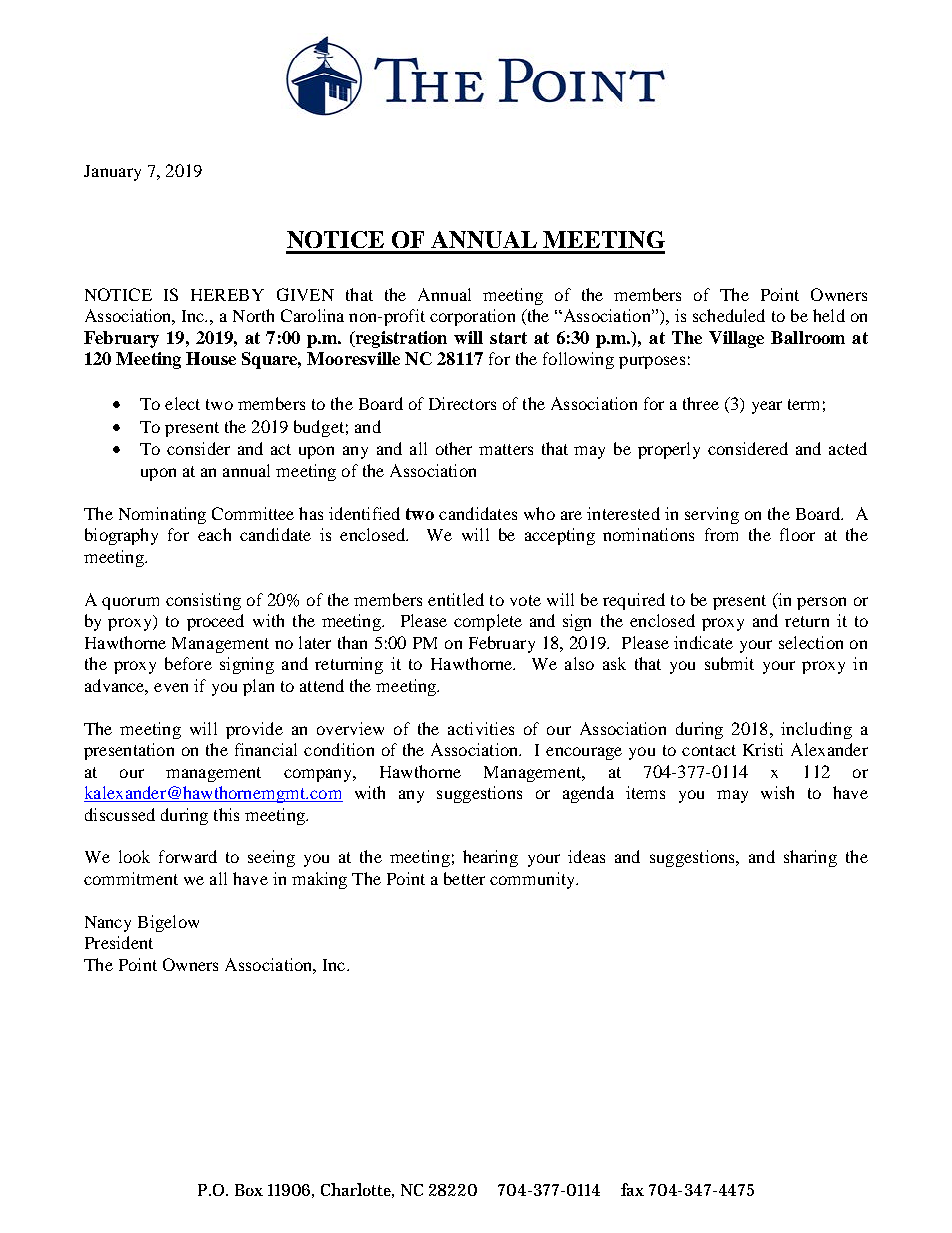 The width and height of the screenshot is (952, 1233). I want to click on scheduled, so click(729, 315).
